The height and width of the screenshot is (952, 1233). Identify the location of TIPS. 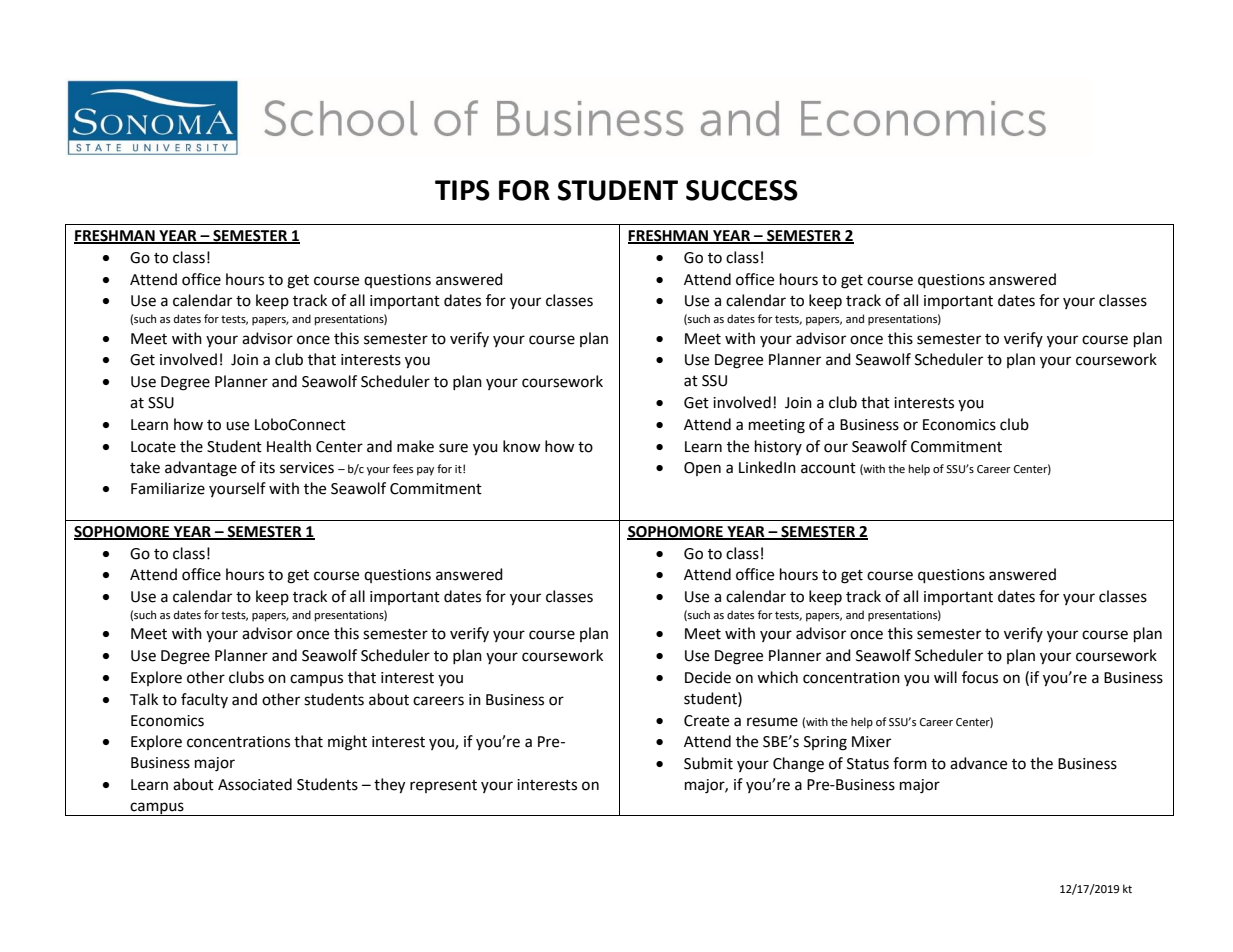
(462, 190).
